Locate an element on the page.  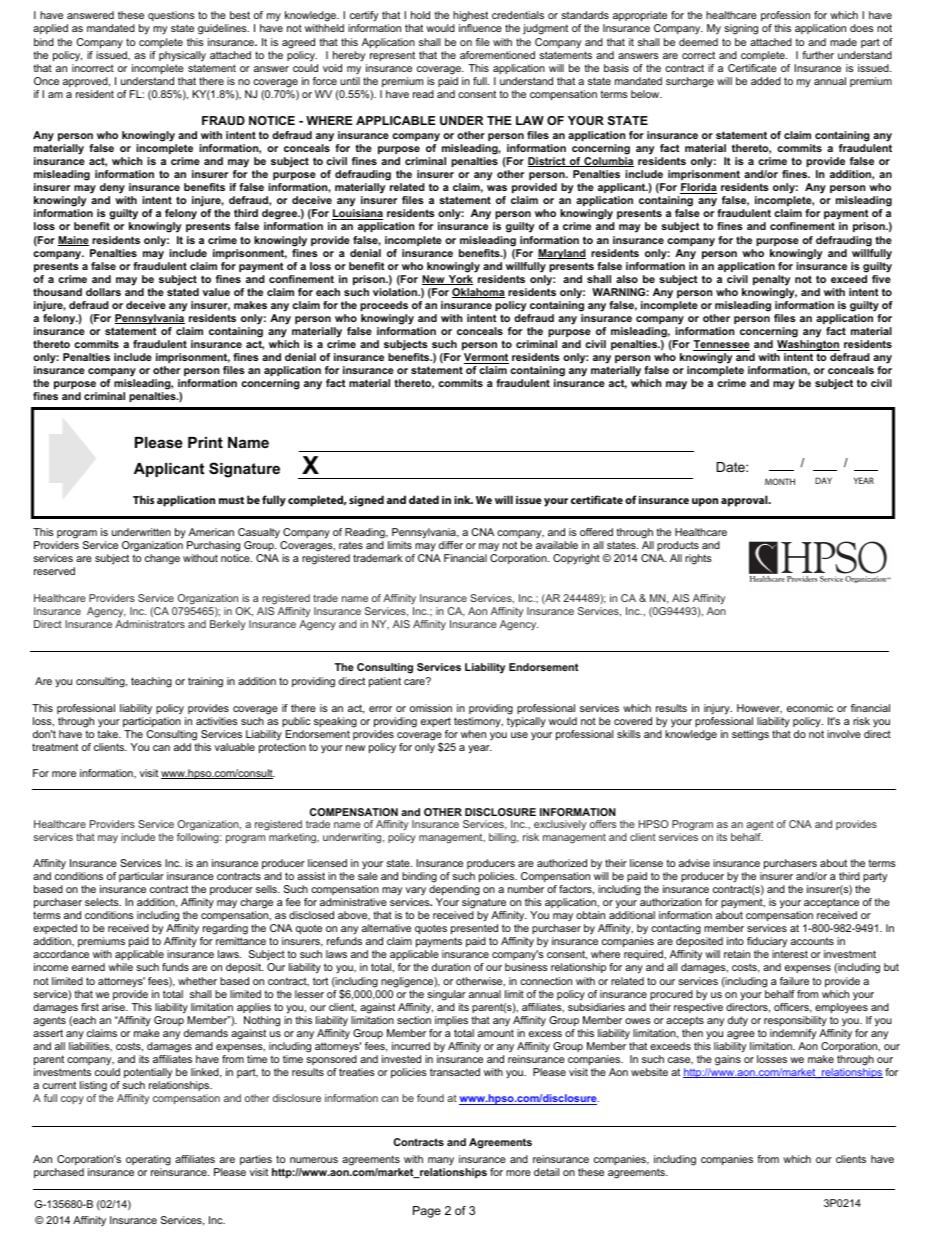
physically is located at coordinates (182, 56).
